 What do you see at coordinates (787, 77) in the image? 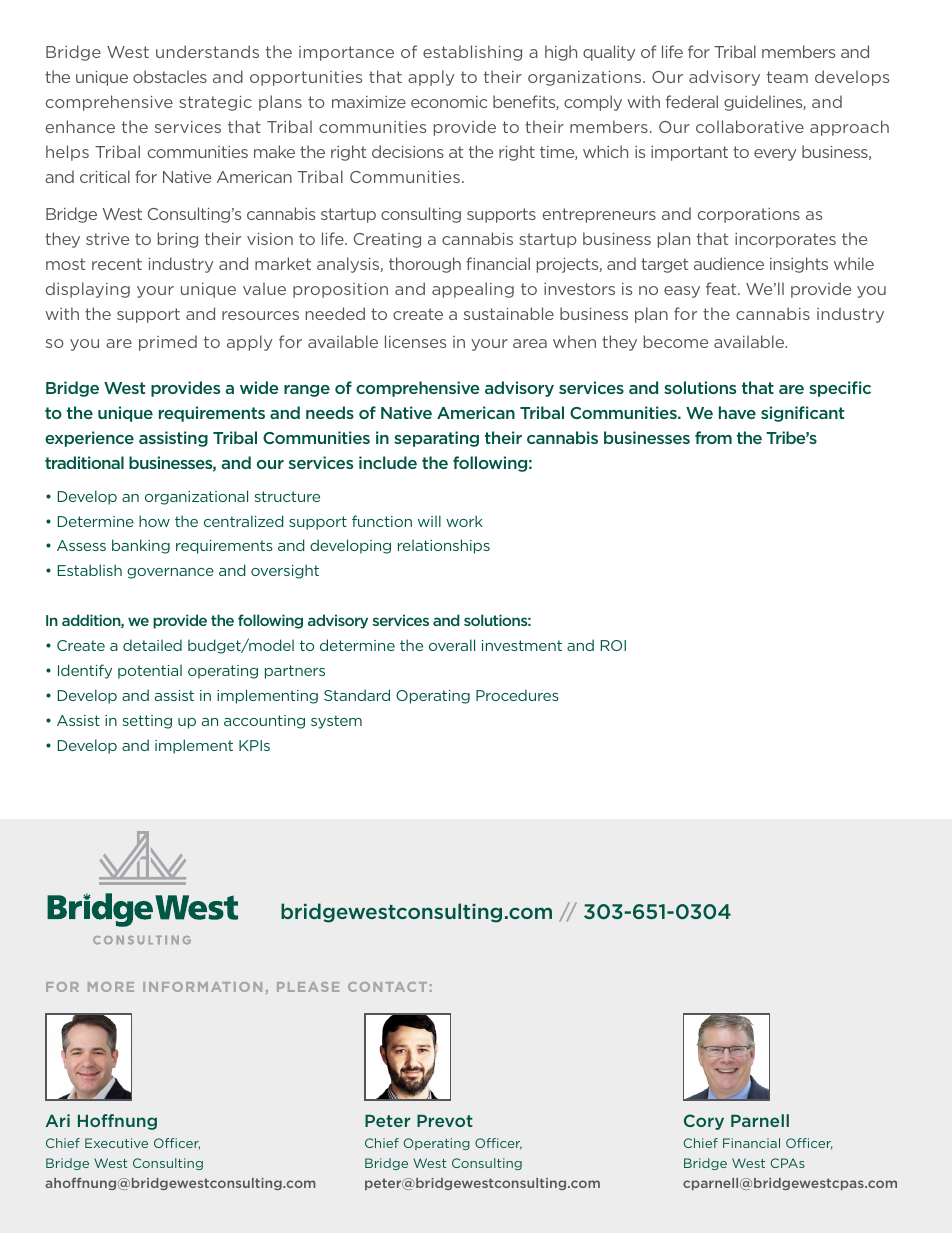
I see `team` at bounding box center [787, 77].
